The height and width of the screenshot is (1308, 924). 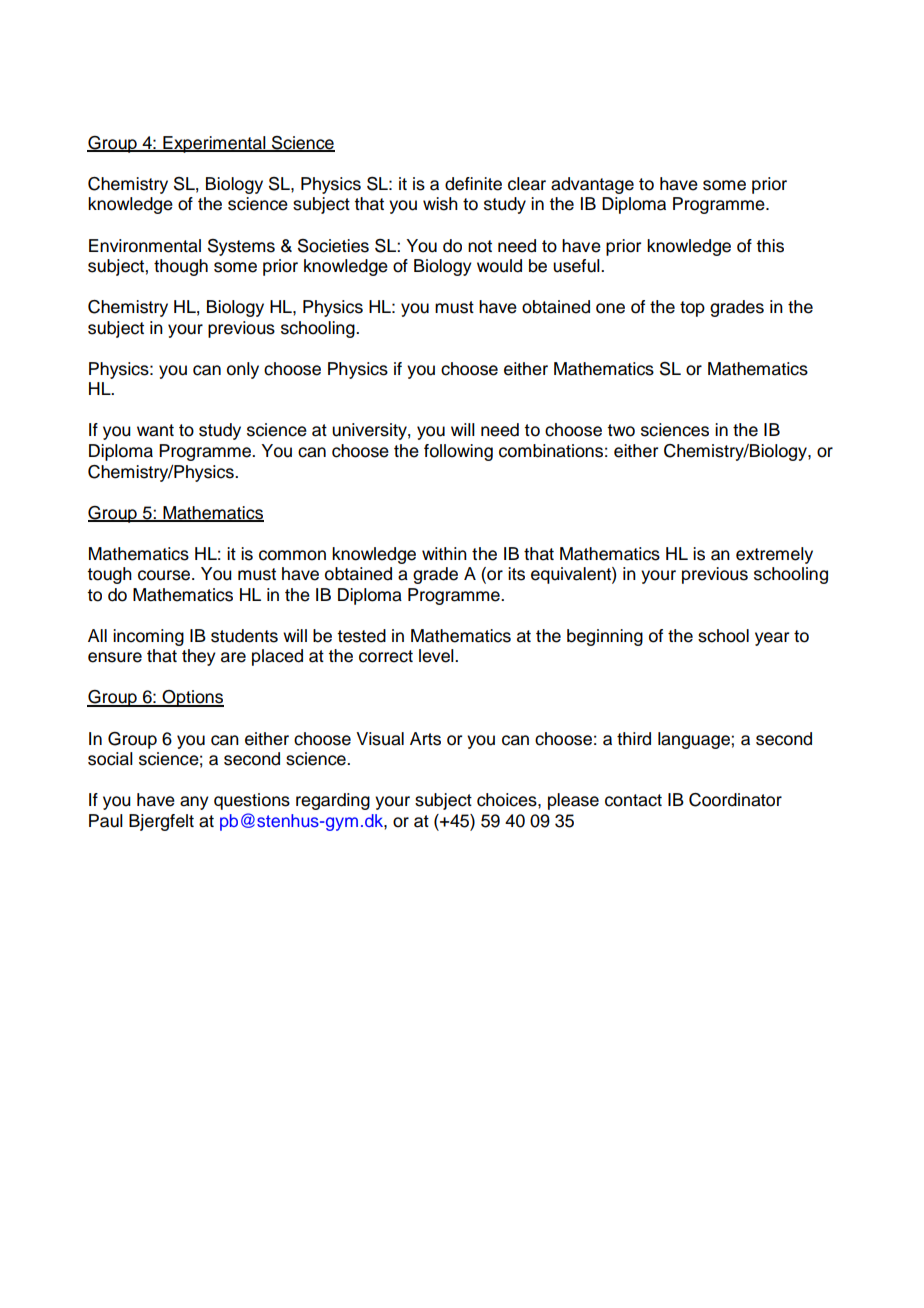 What do you see at coordinates (458, 452) in the screenshot?
I see `following` at bounding box center [458, 452].
